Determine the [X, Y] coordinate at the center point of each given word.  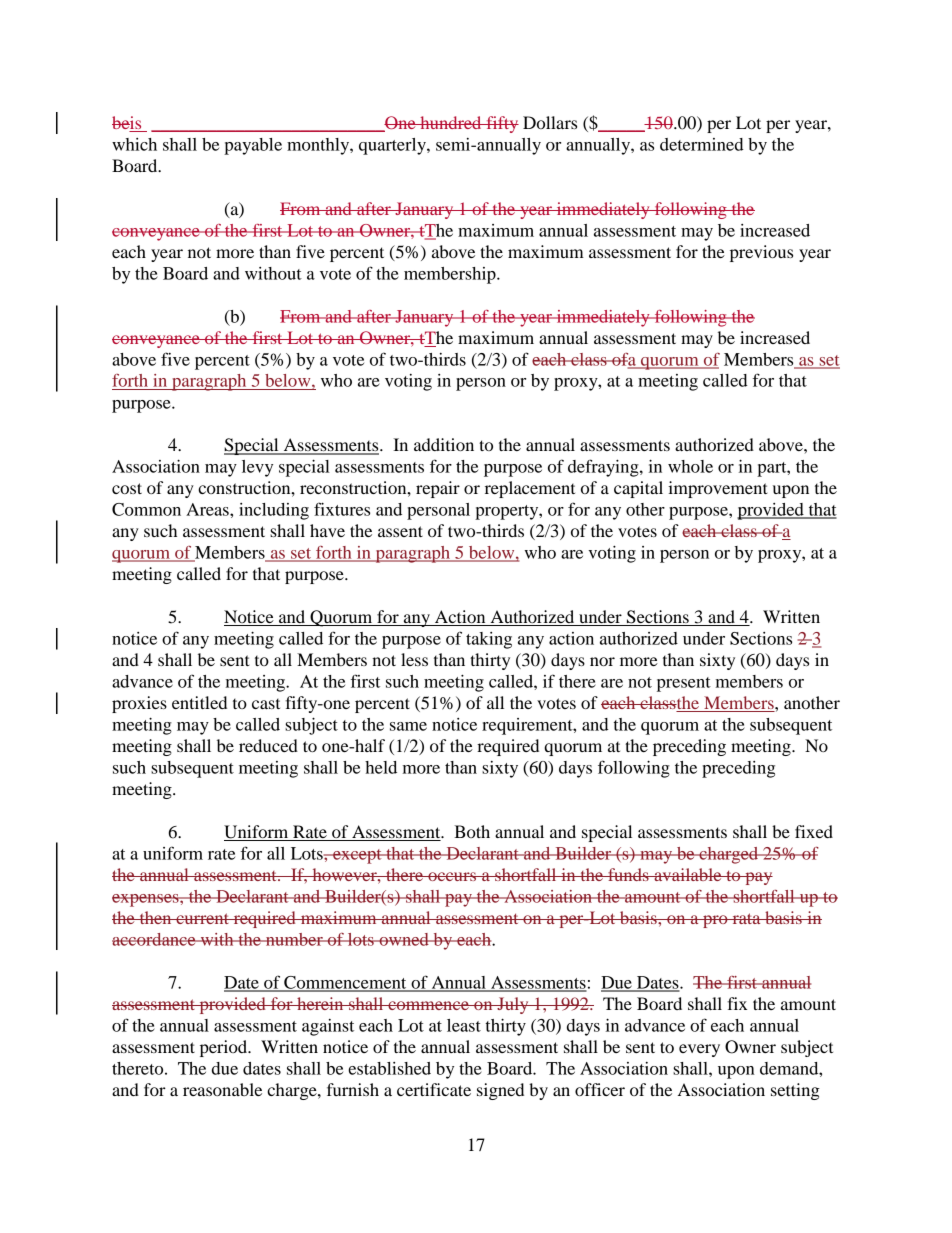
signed [500, 1091]
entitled [199, 702]
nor [602, 661]
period [224, 1048]
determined [702, 144]
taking [489, 640]
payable [253, 146]
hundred [451, 122]
